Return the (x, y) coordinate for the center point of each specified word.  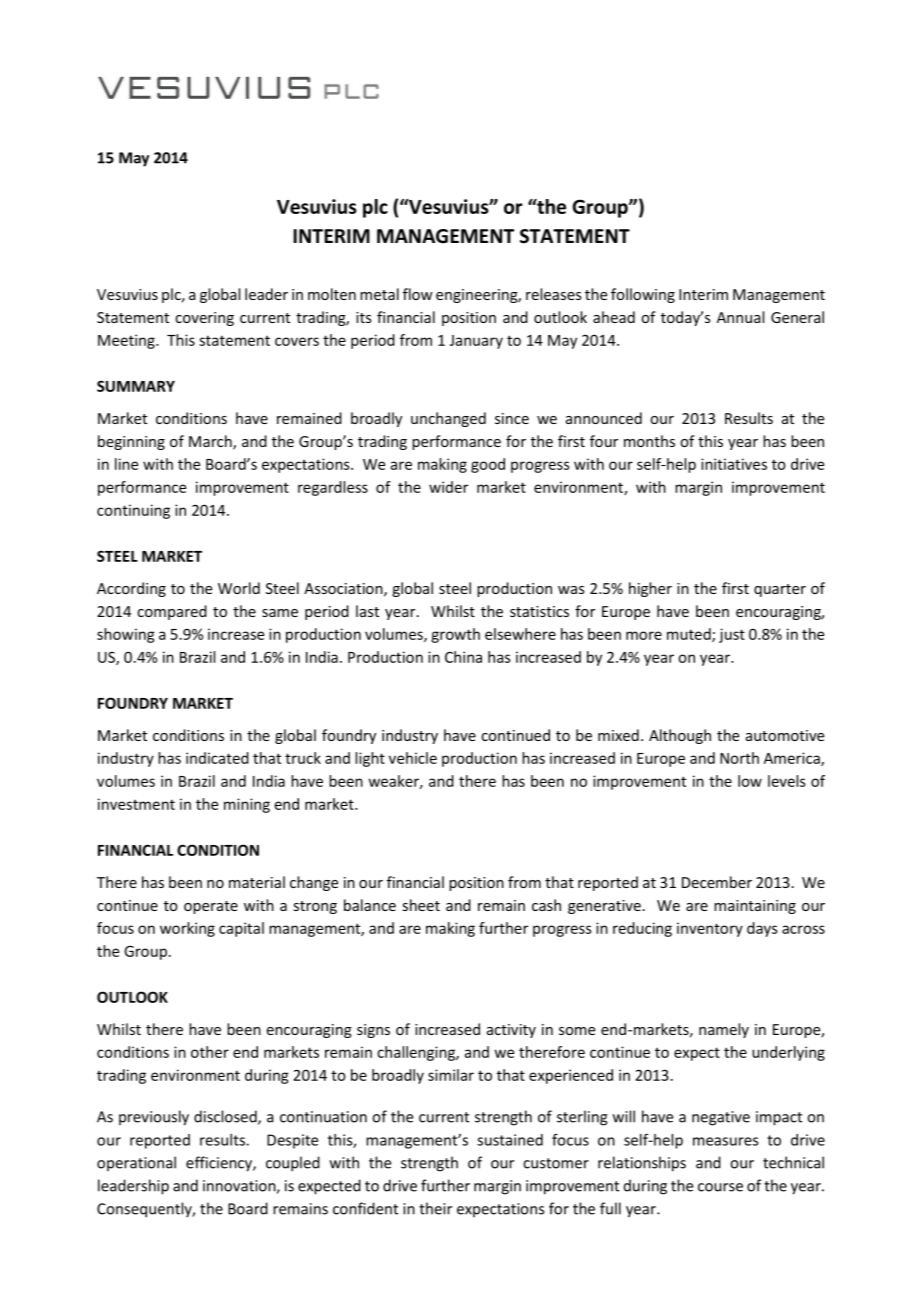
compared (172, 612)
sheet (421, 905)
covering (204, 319)
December (717, 882)
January (476, 342)
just (732, 635)
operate (211, 907)
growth (455, 635)
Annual (740, 317)
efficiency (220, 1164)
